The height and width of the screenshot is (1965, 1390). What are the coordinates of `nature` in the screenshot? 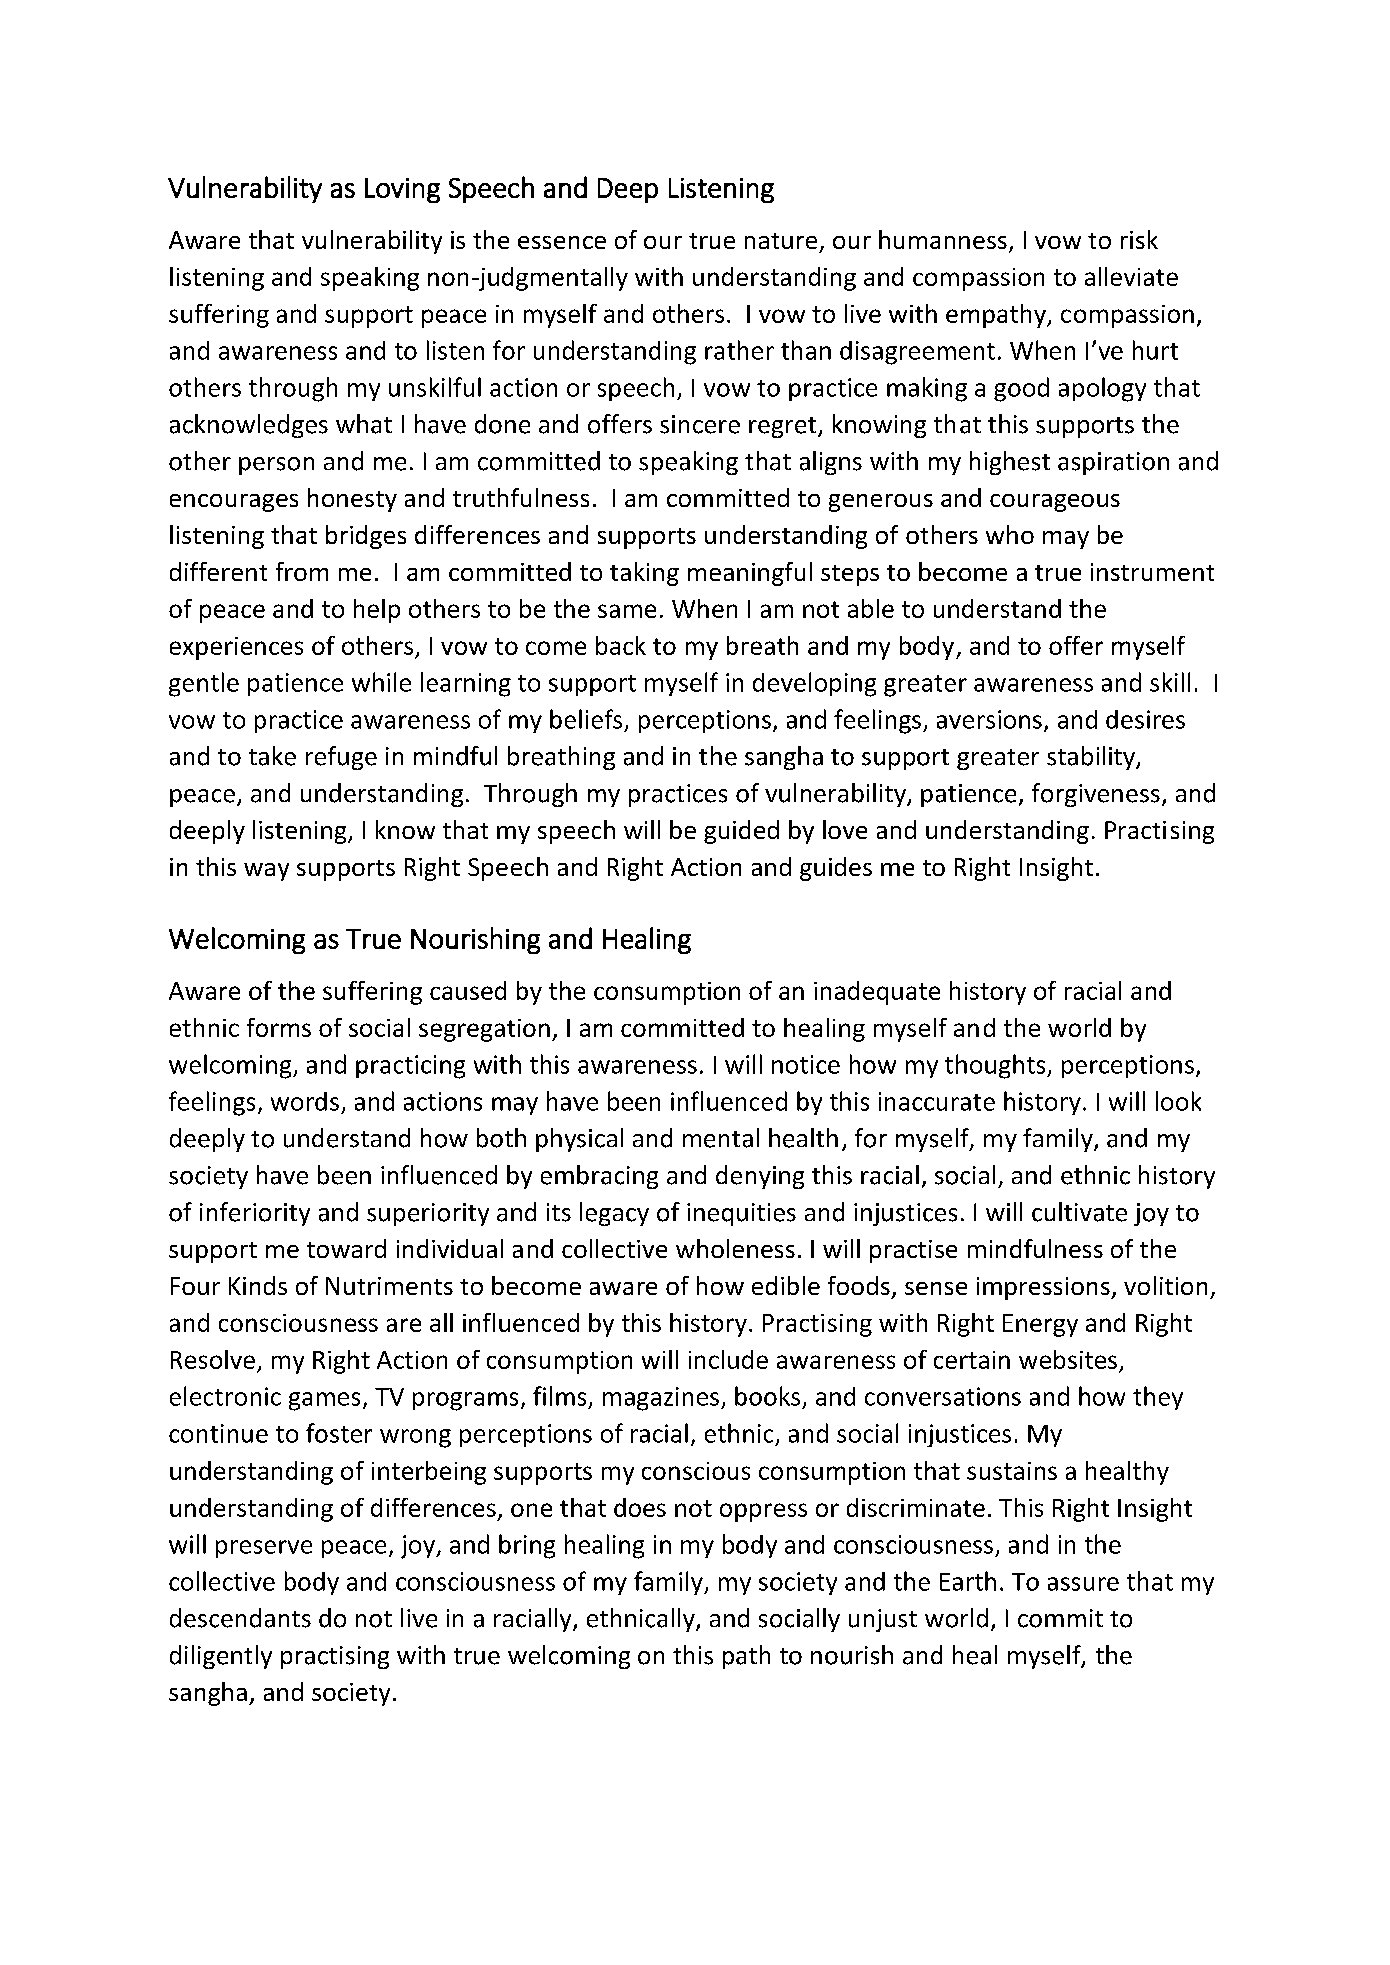 It's located at (781, 241).
